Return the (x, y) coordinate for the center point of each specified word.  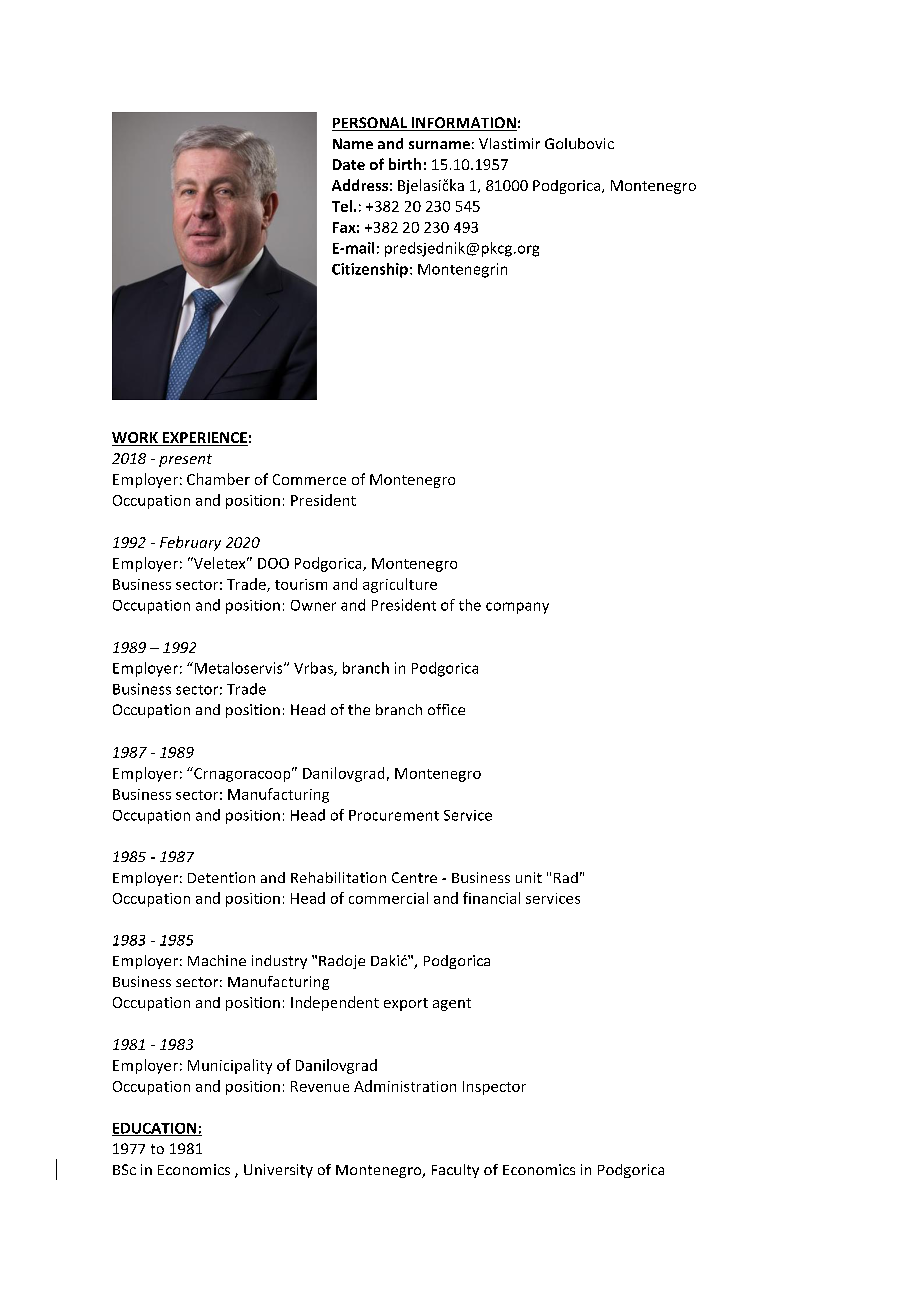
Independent (335, 1003)
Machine (217, 960)
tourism (301, 584)
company (517, 608)
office (446, 709)
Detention (221, 877)
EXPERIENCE (204, 439)
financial (491, 898)
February (190, 543)
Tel (342, 206)
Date (349, 164)
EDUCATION (155, 1129)
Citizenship (370, 270)
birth (405, 164)
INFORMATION (463, 124)
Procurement (394, 815)
